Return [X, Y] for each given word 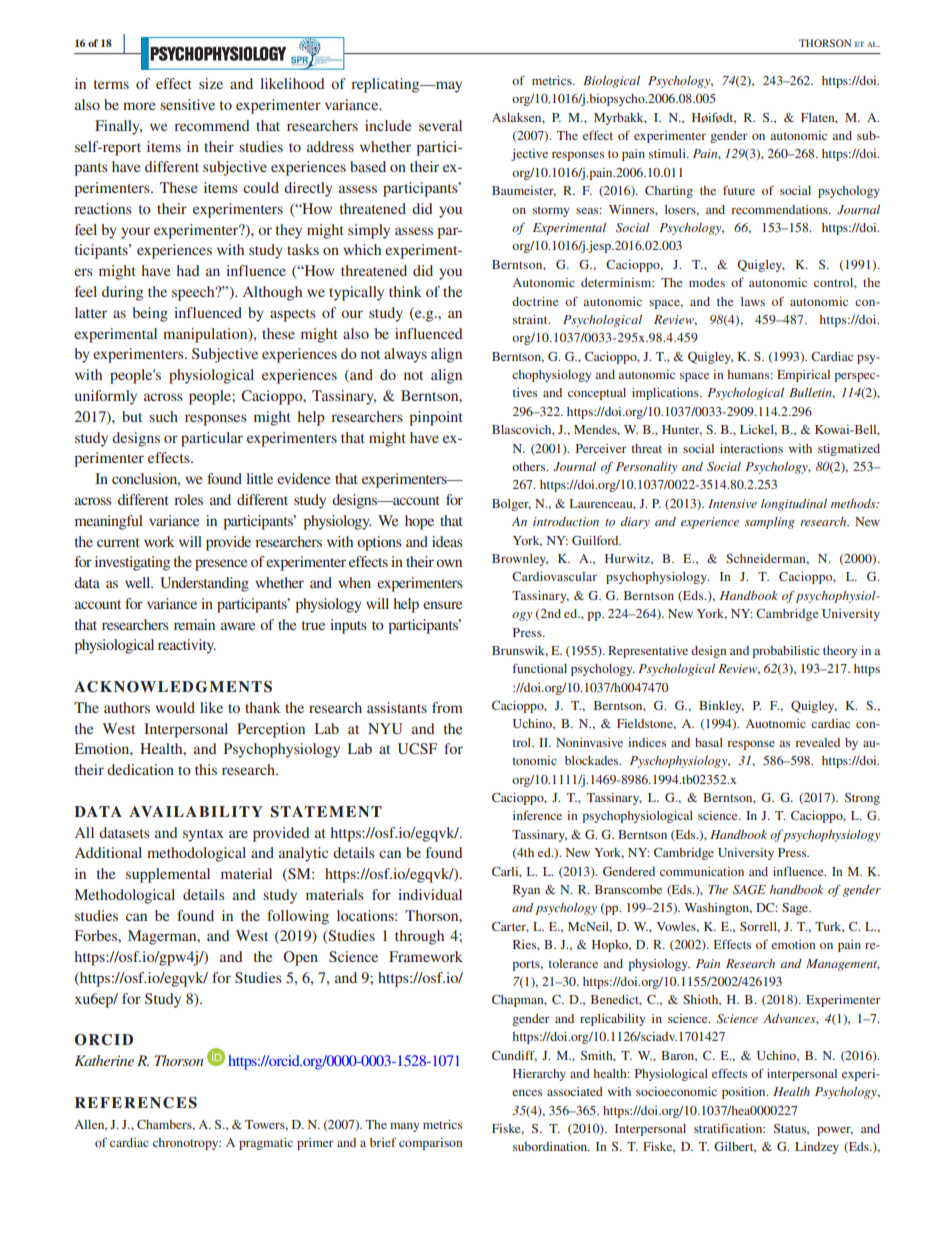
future [739, 190]
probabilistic [786, 652]
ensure [442, 605]
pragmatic [266, 1144]
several [440, 125]
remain [194, 624]
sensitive [187, 104]
